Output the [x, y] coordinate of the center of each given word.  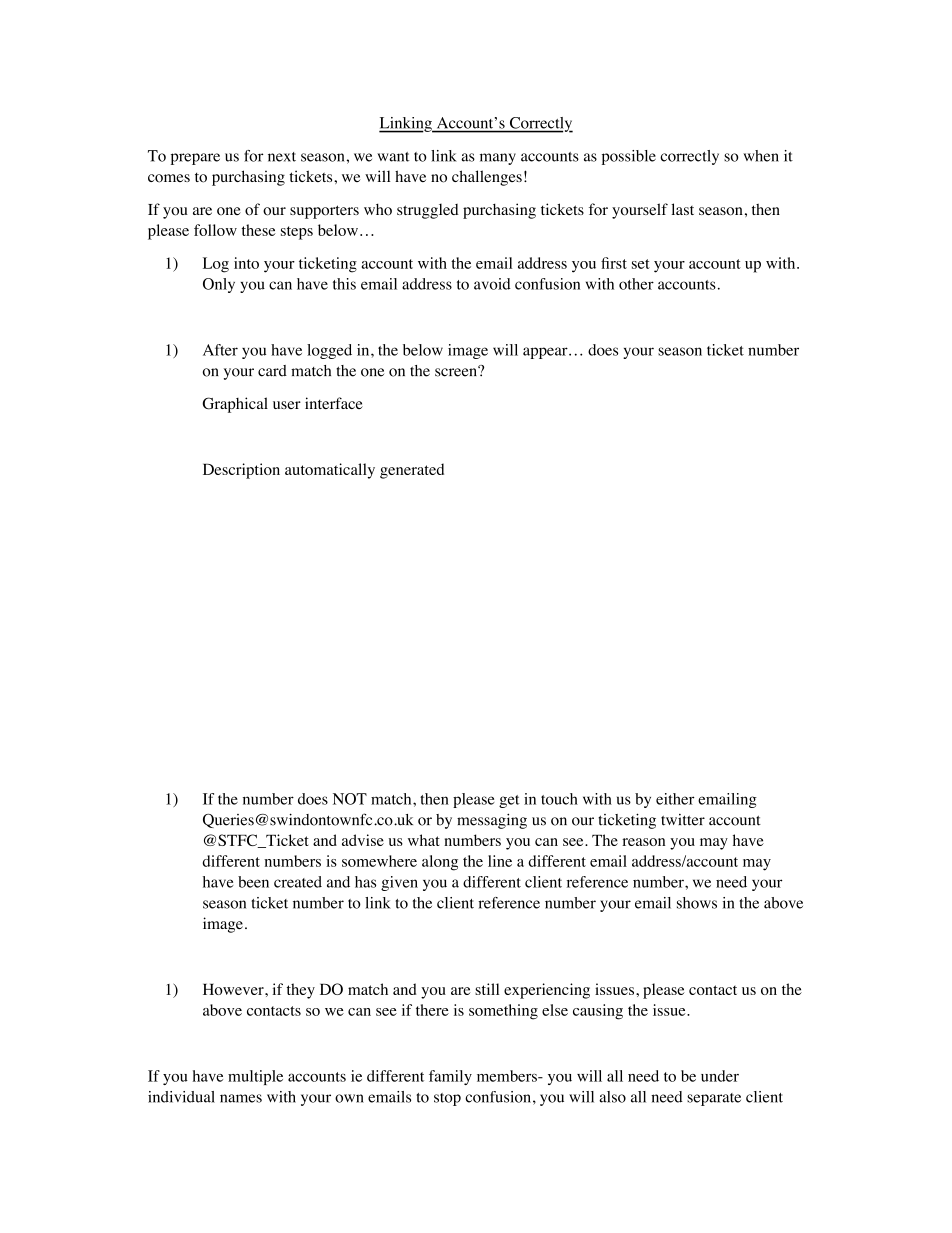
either [675, 799]
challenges [487, 178]
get [509, 801]
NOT [350, 799]
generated [412, 471]
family [450, 1077]
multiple [255, 1077]
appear [546, 353]
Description [241, 471]
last [682, 209]
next [282, 157]
